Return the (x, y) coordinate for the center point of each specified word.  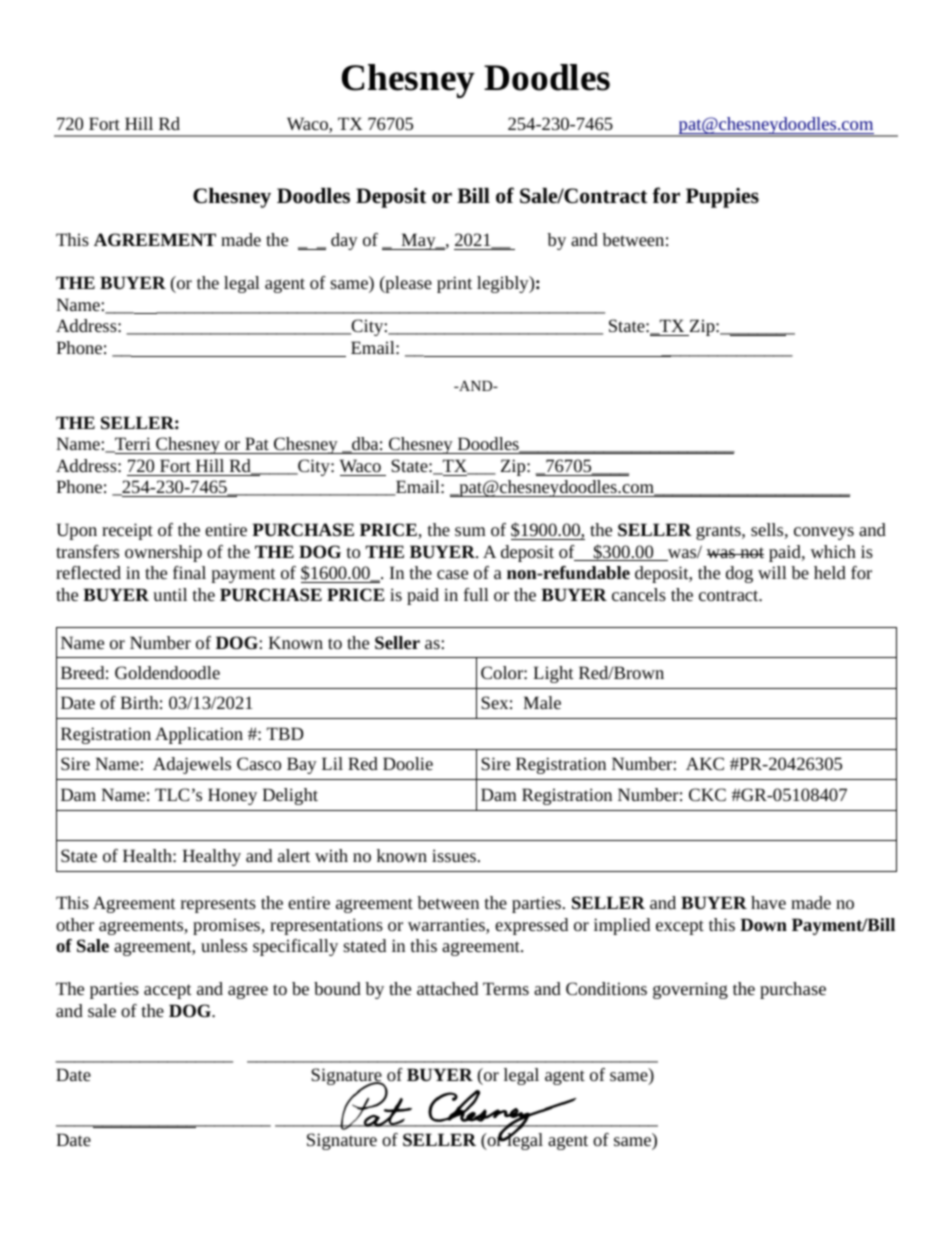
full (476, 594)
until (170, 594)
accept (168, 991)
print (454, 284)
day (344, 241)
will (772, 572)
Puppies (722, 198)
